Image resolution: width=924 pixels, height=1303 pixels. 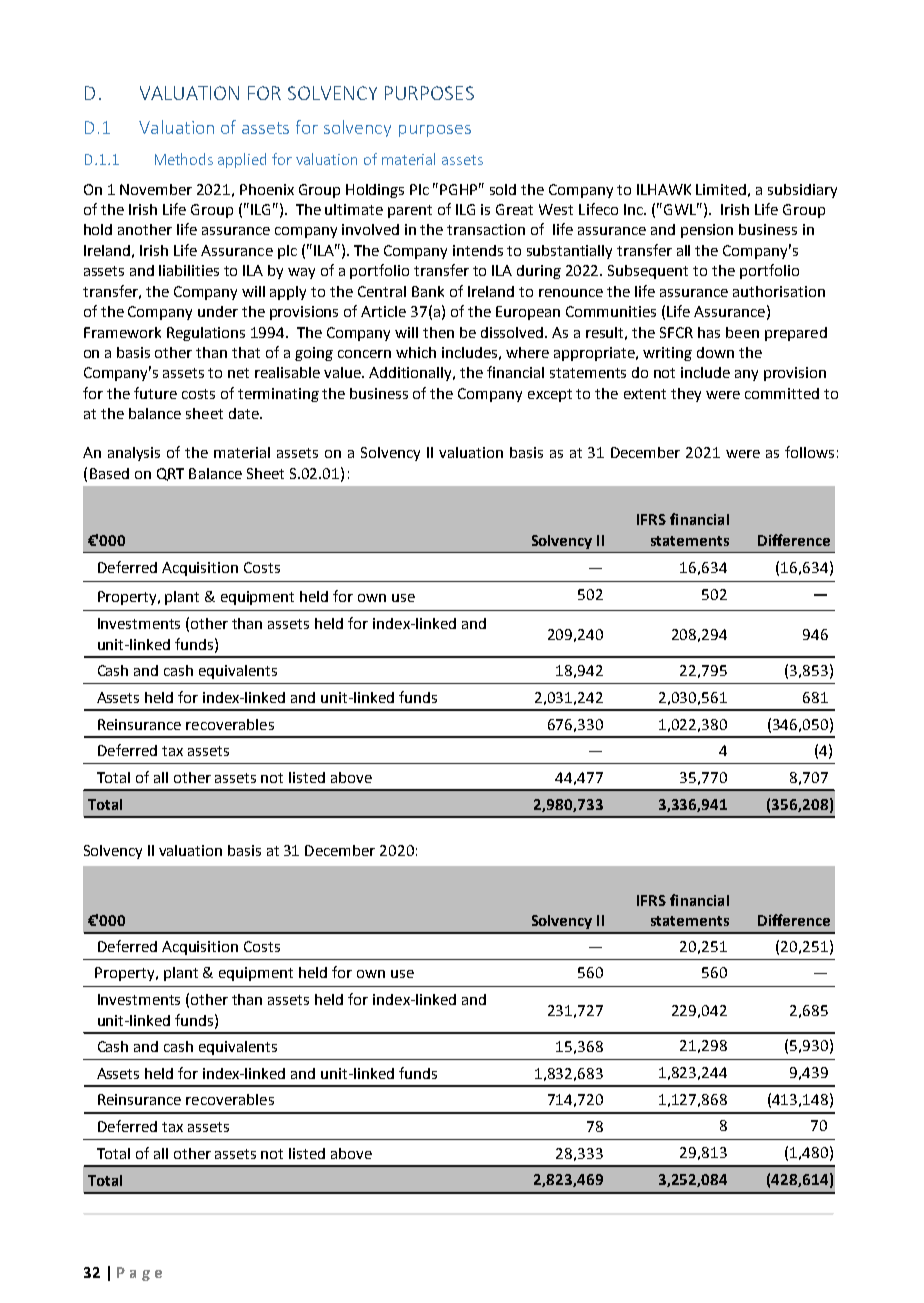 I want to click on intends, so click(x=478, y=250).
